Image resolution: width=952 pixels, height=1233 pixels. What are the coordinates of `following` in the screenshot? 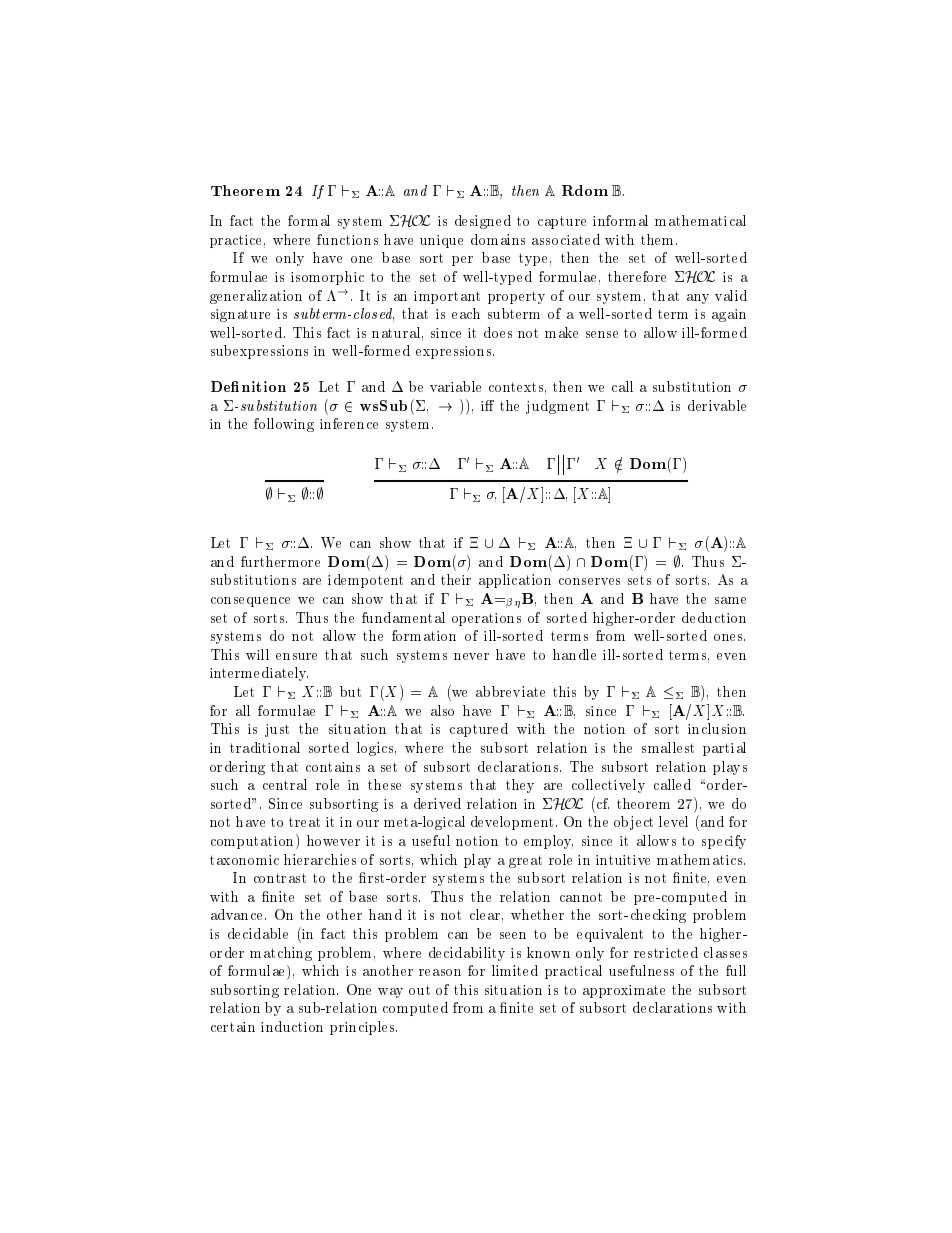 It's located at (284, 425).
